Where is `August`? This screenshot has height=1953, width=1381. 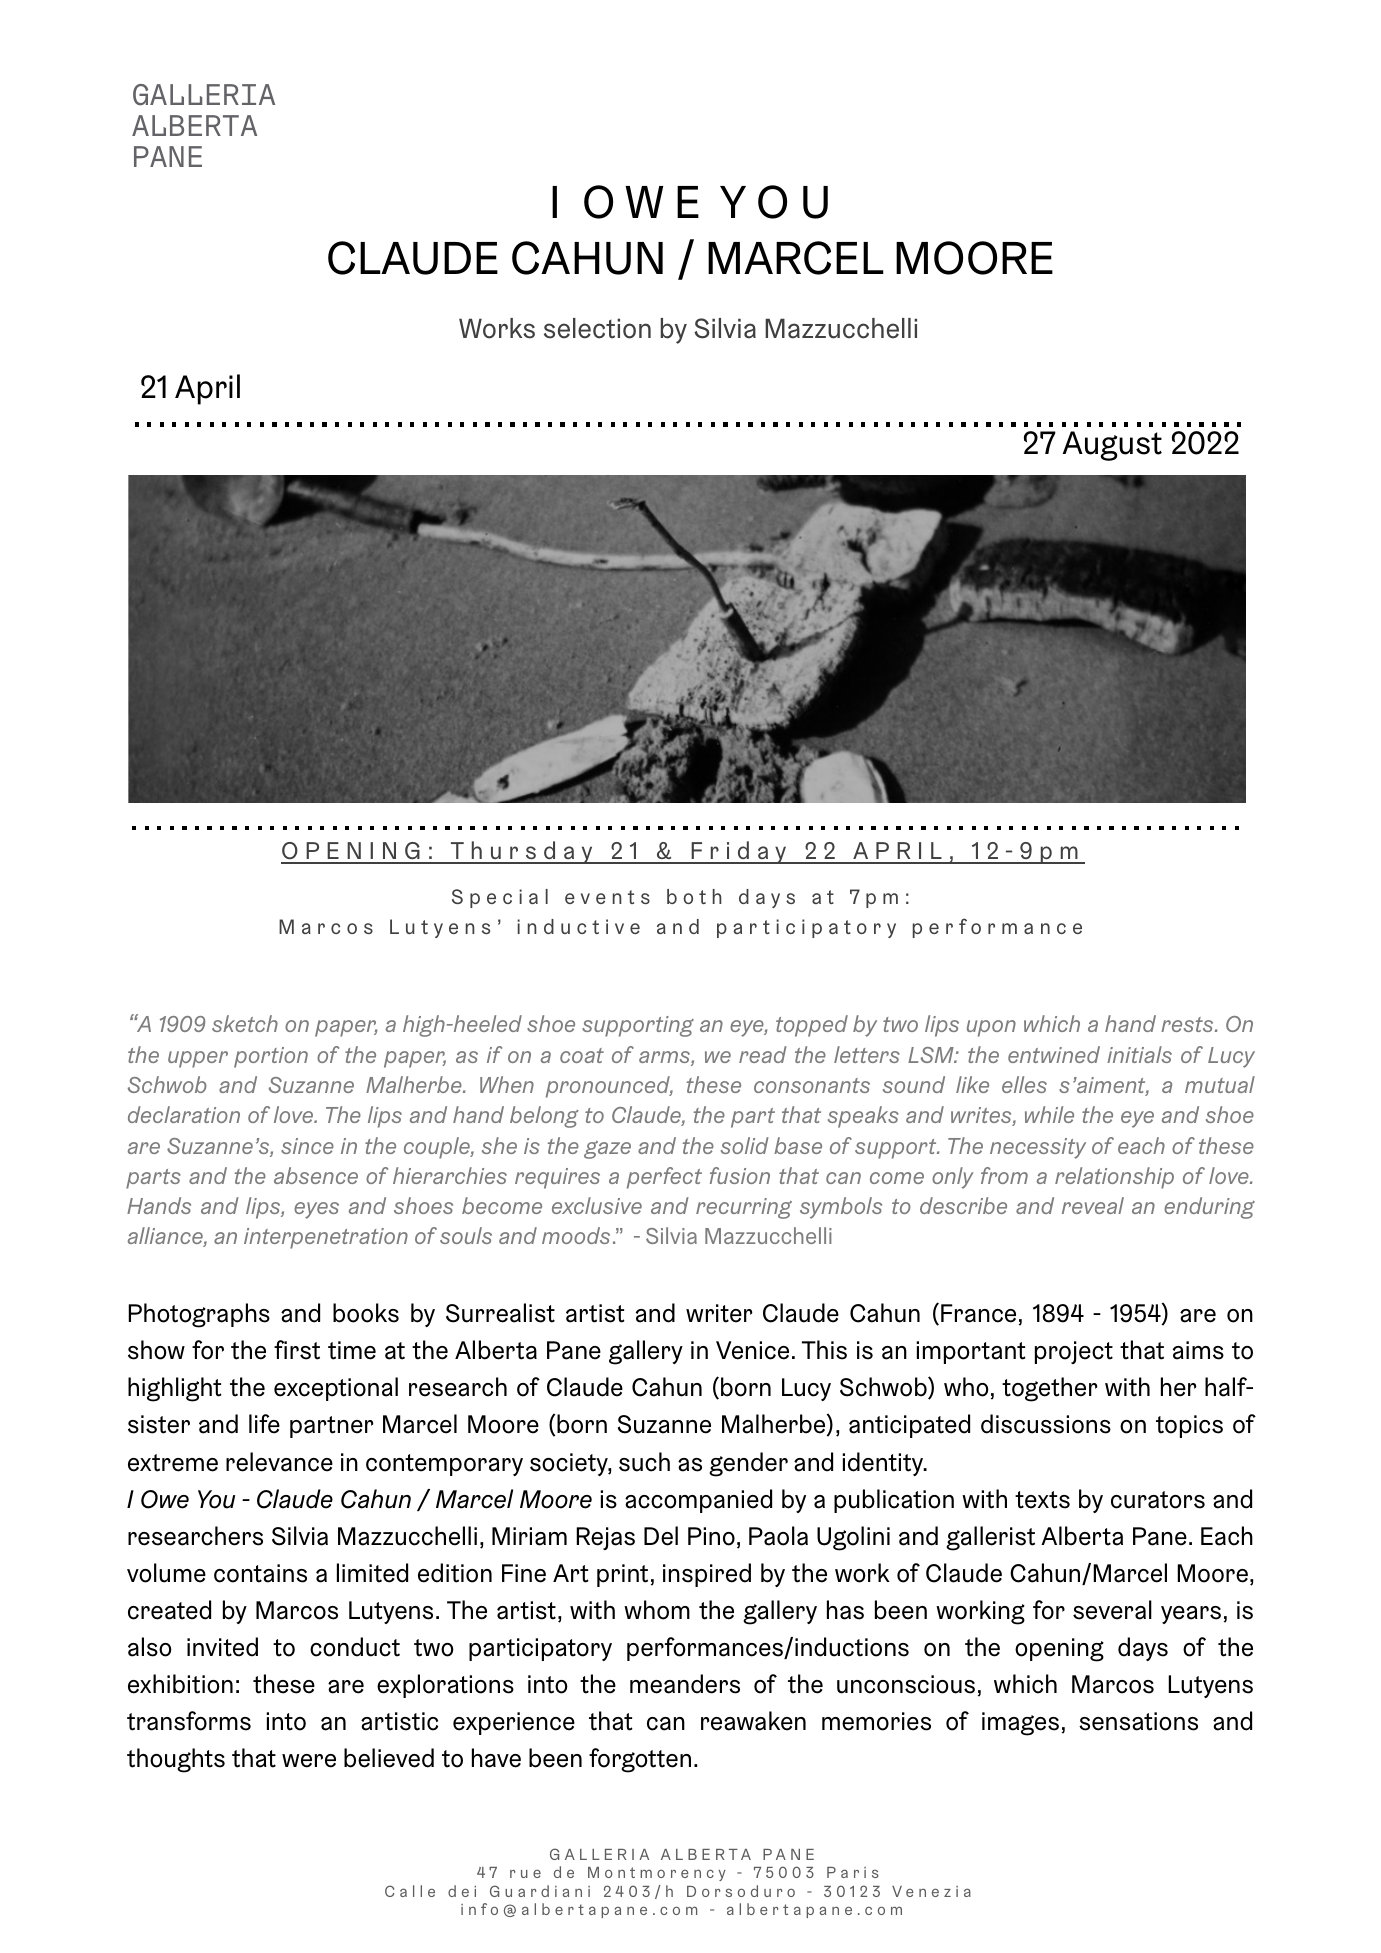 August is located at coordinates (1112, 446).
